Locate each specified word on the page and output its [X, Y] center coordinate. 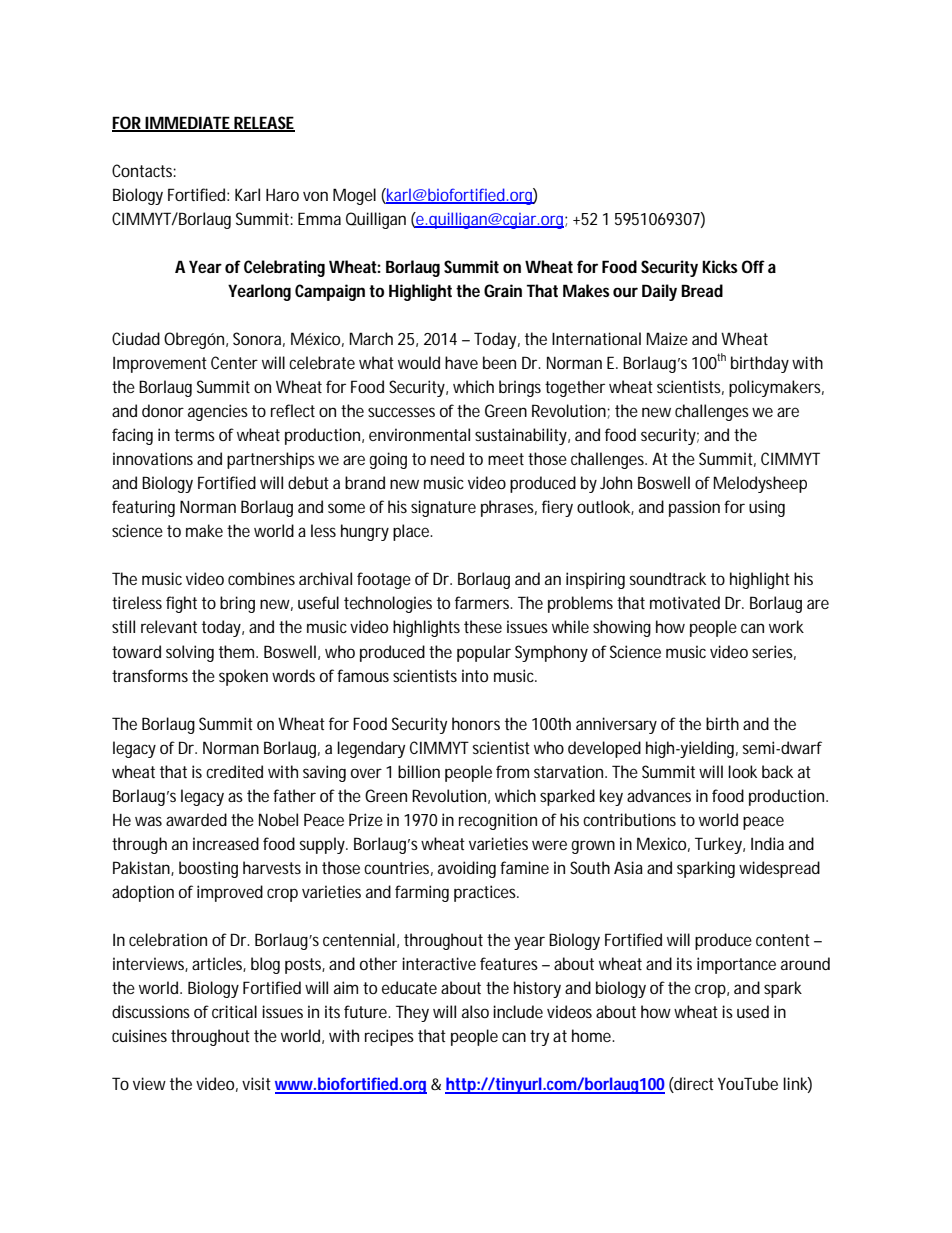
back [777, 771]
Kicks [720, 266]
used [753, 1011]
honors [476, 723]
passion [694, 508]
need [447, 458]
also [475, 1011]
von [315, 196]
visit [256, 1083]
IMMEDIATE [188, 123]
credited [234, 771]
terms [195, 435]
